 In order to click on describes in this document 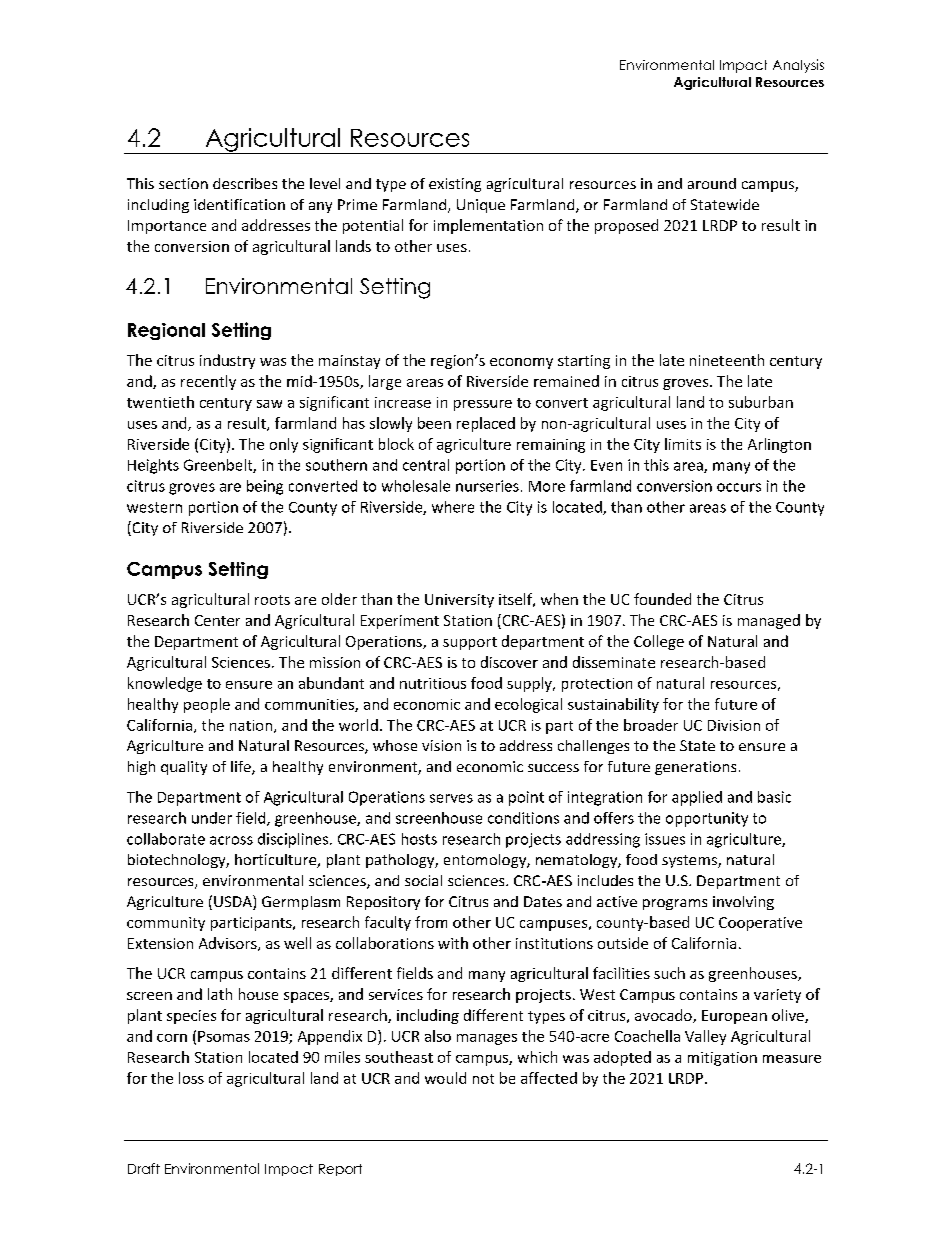, I will do `click(245, 183)`.
